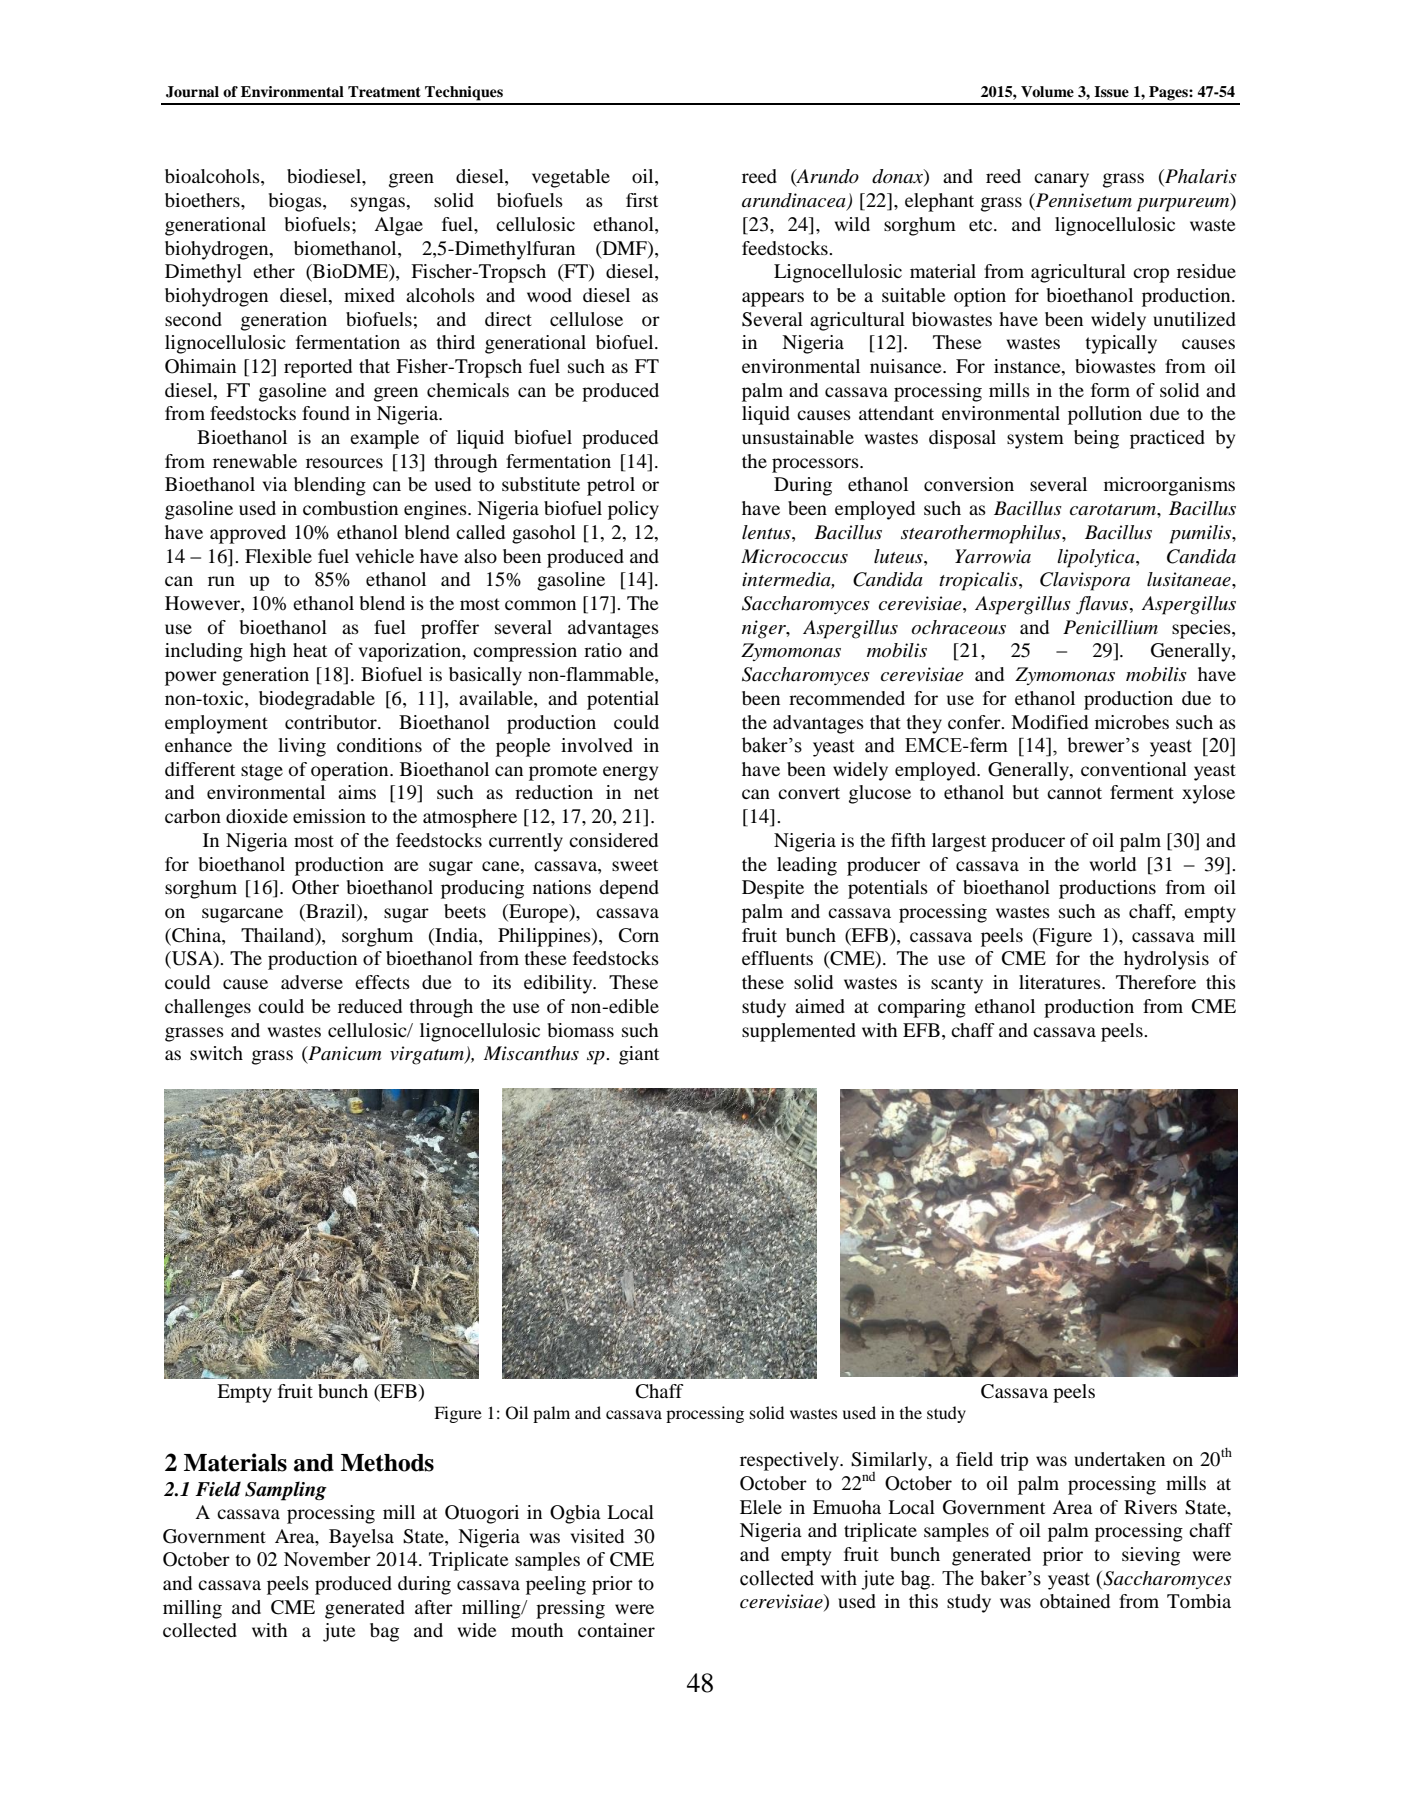 The width and height of the screenshot is (1401, 1813). Describe the element at coordinates (1061, 982) in the screenshot. I see `literatures` at that location.
